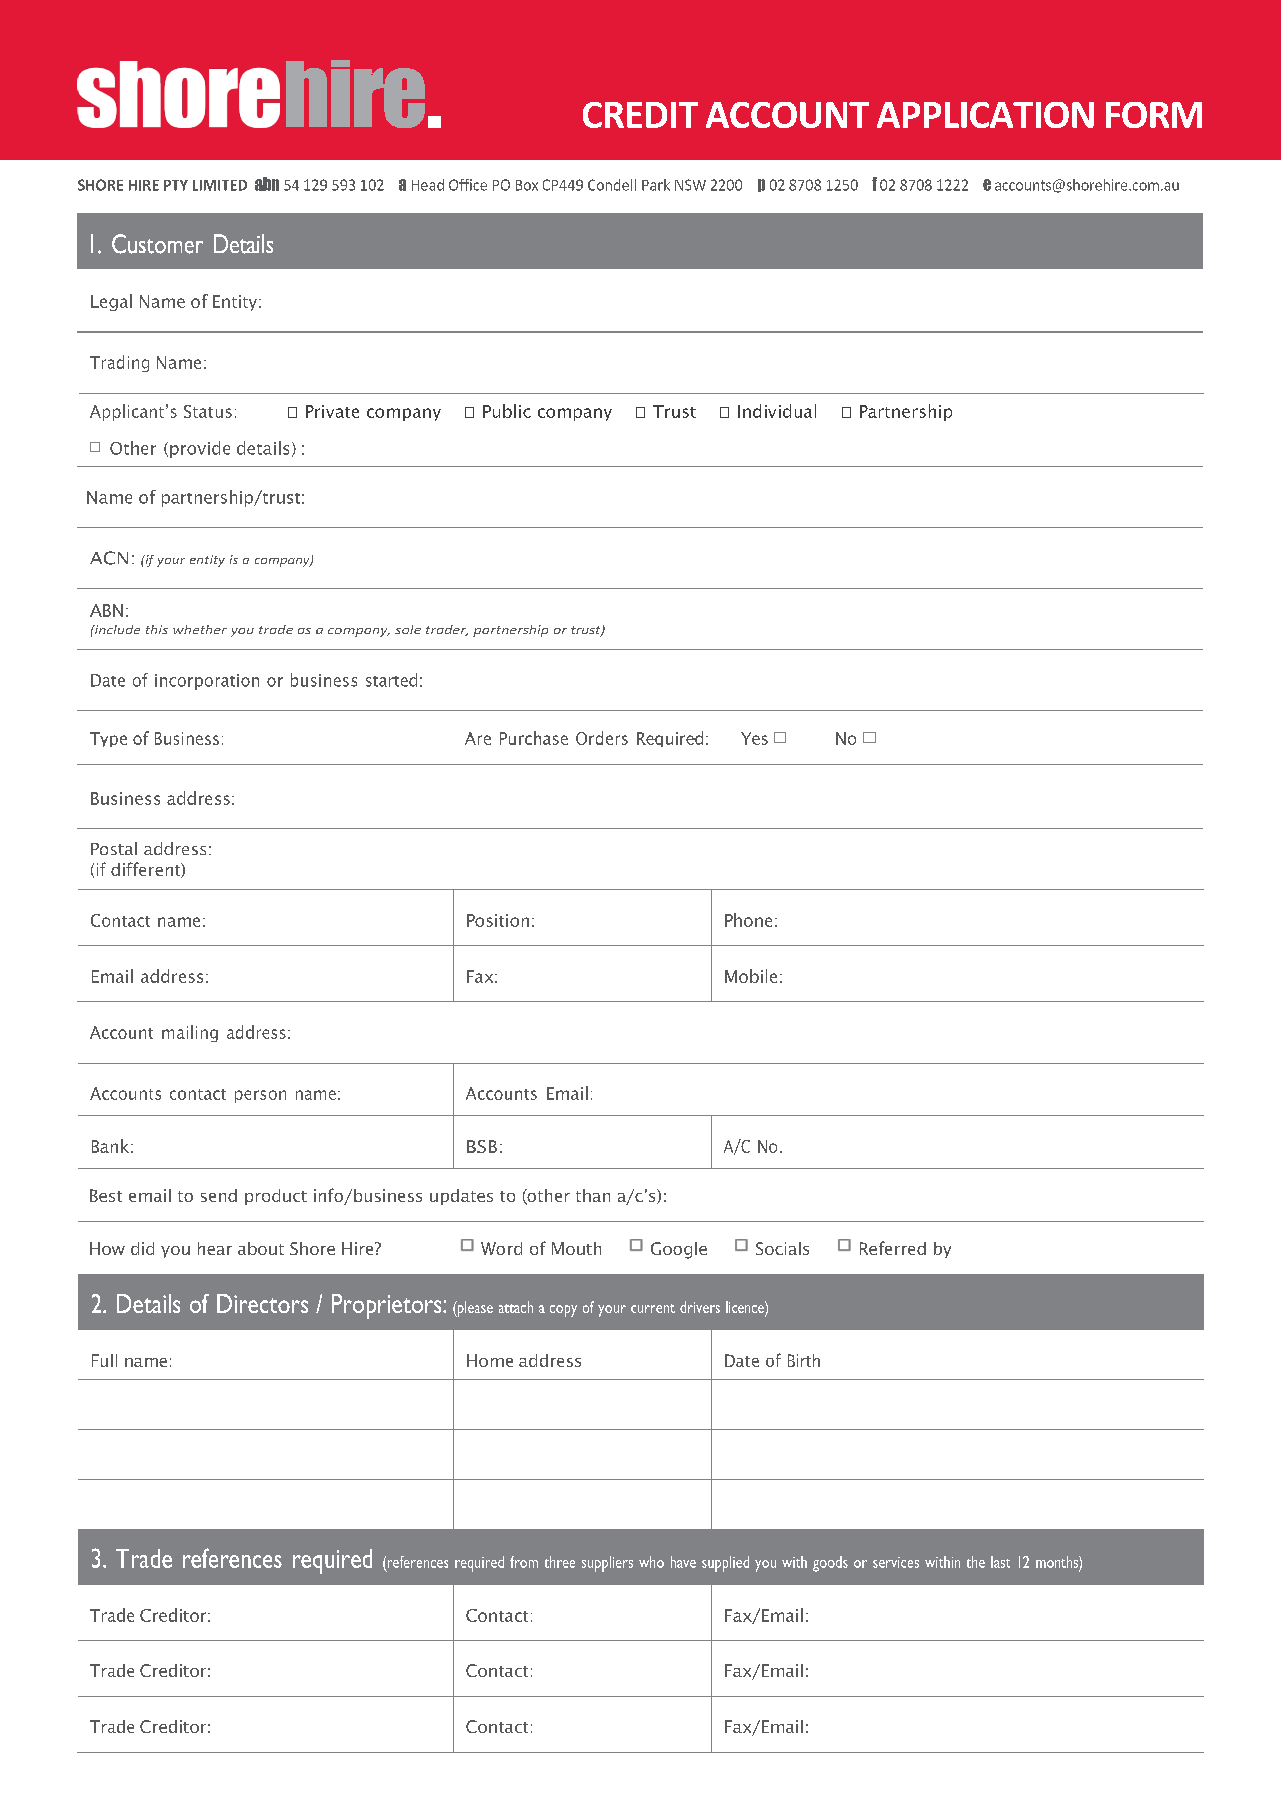  Describe the element at coordinates (777, 411) in the screenshot. I see `Individual` at that location.
